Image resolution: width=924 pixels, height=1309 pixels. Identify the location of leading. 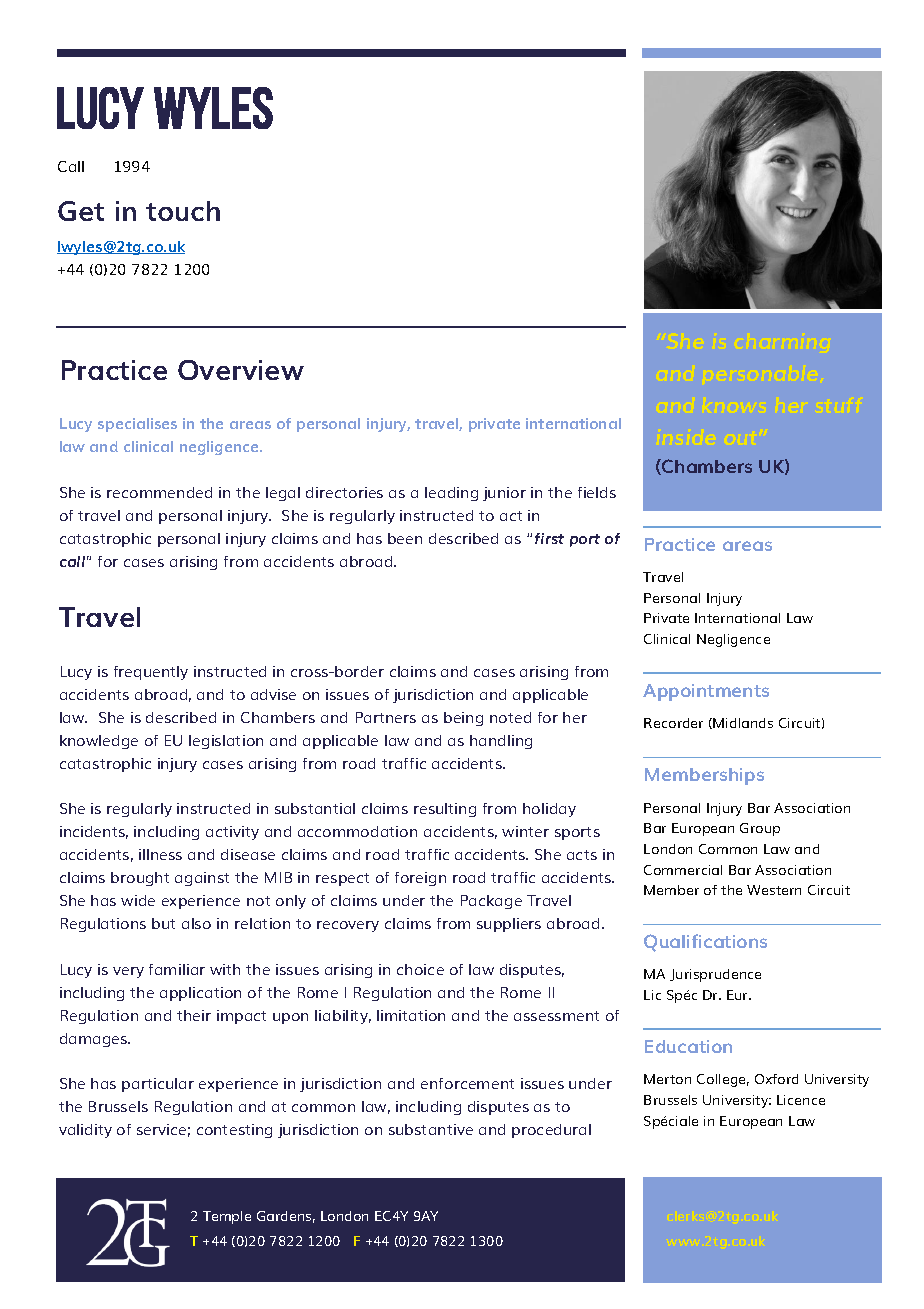
(451, 494).
